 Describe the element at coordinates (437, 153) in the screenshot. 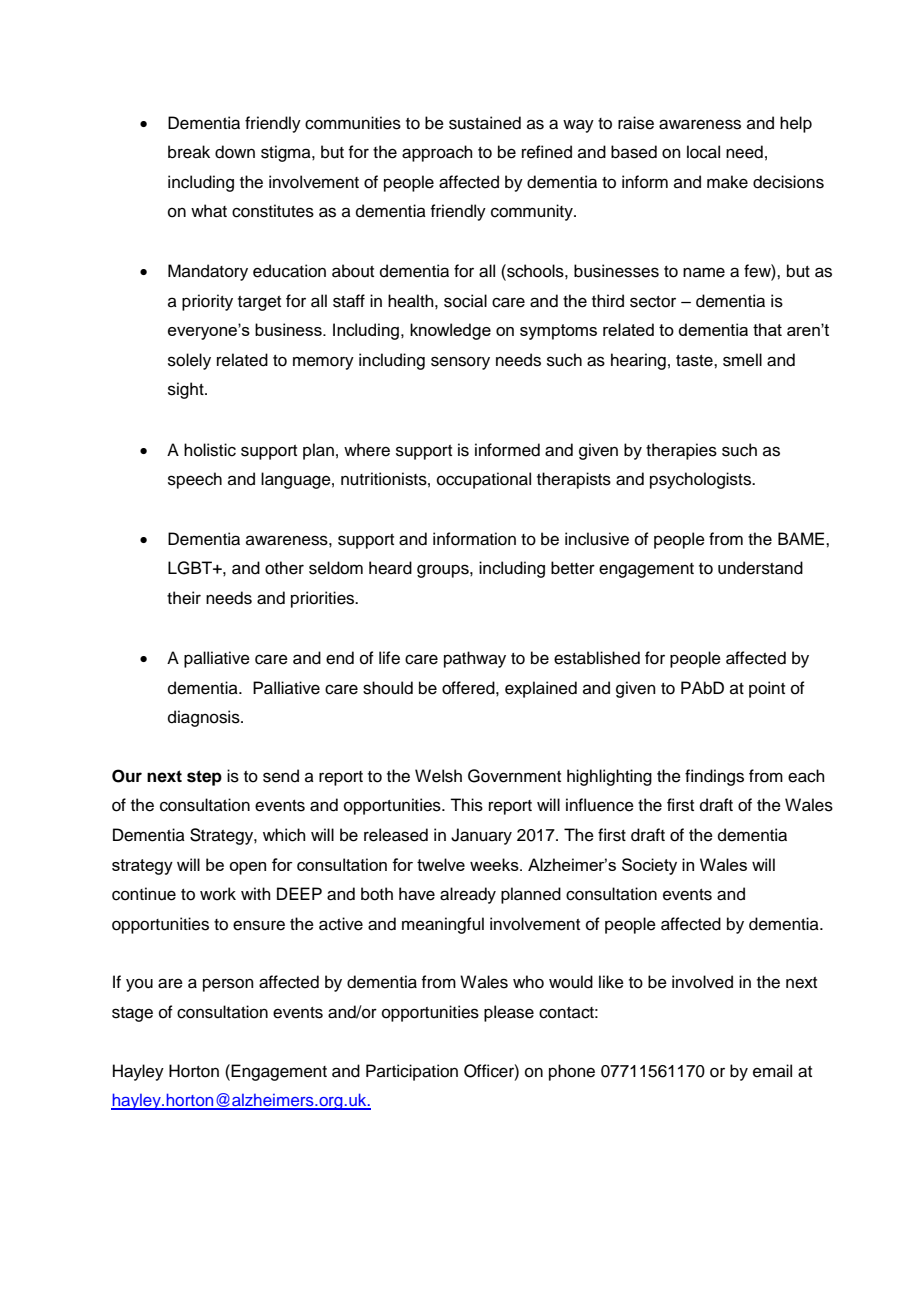

I see `approach` at that location.
